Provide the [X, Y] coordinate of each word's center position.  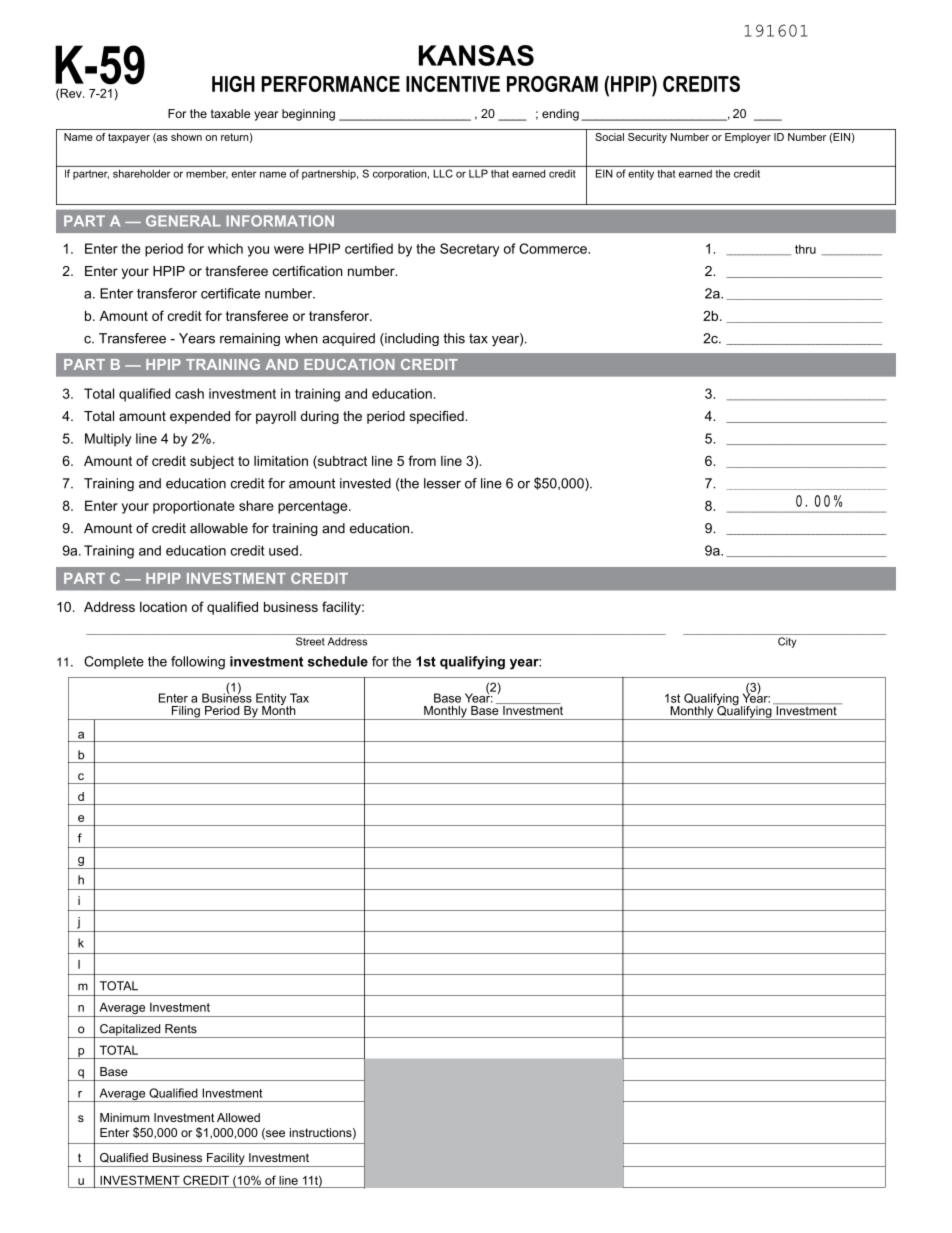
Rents [181, 1029]
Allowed [238, 1117]
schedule [338, 661]
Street [310, 641]
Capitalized [130, 1031]
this [454, 338]
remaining [250, 339]
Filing [185, 713]
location [163, 607]
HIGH [233, 84]
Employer [748, 138]
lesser [442, 483]
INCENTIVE [453, 84]
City [787, 642]
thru [805, 249]
